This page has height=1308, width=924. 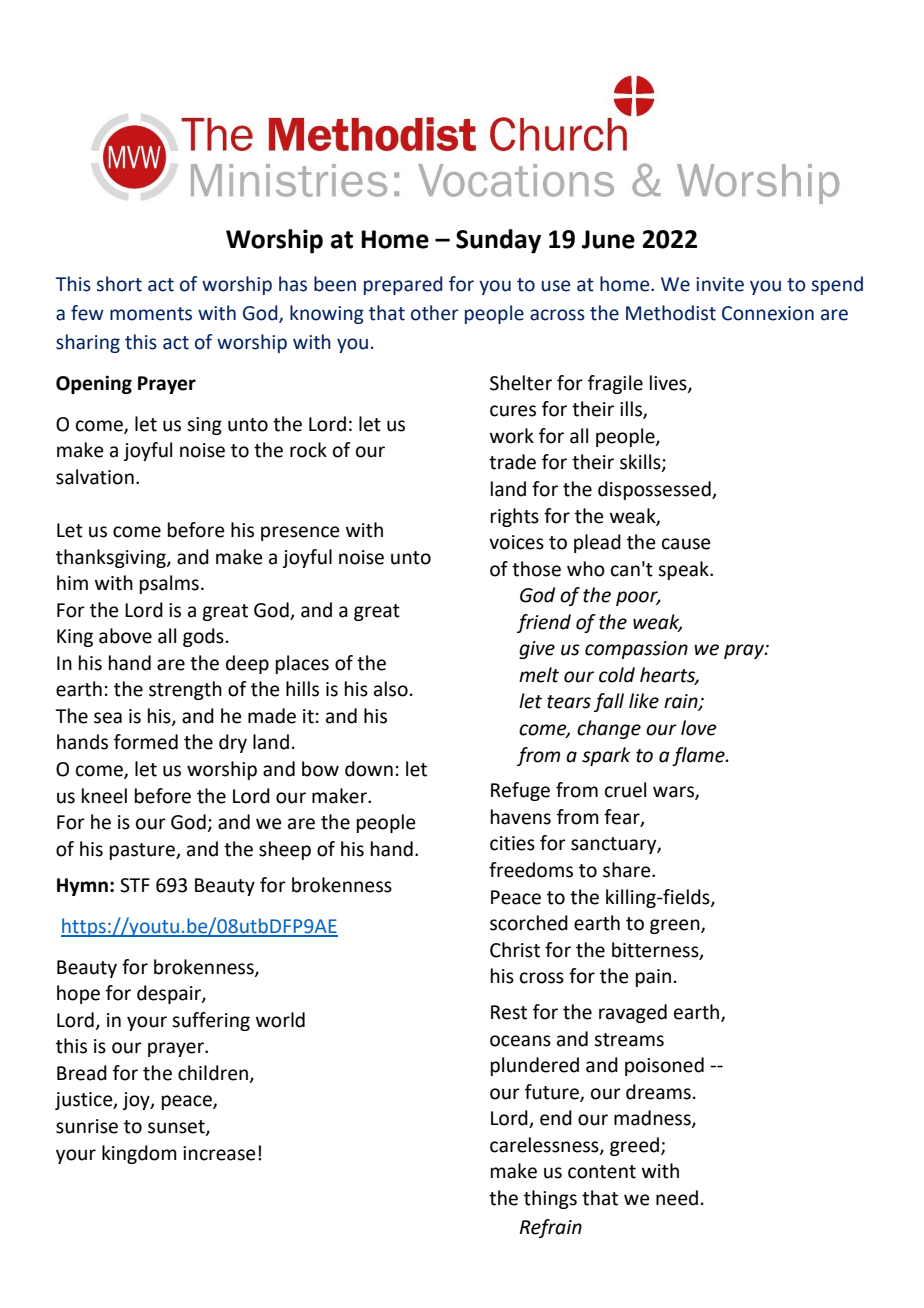 I want to click on increase, so click(x=219, y=1153).
